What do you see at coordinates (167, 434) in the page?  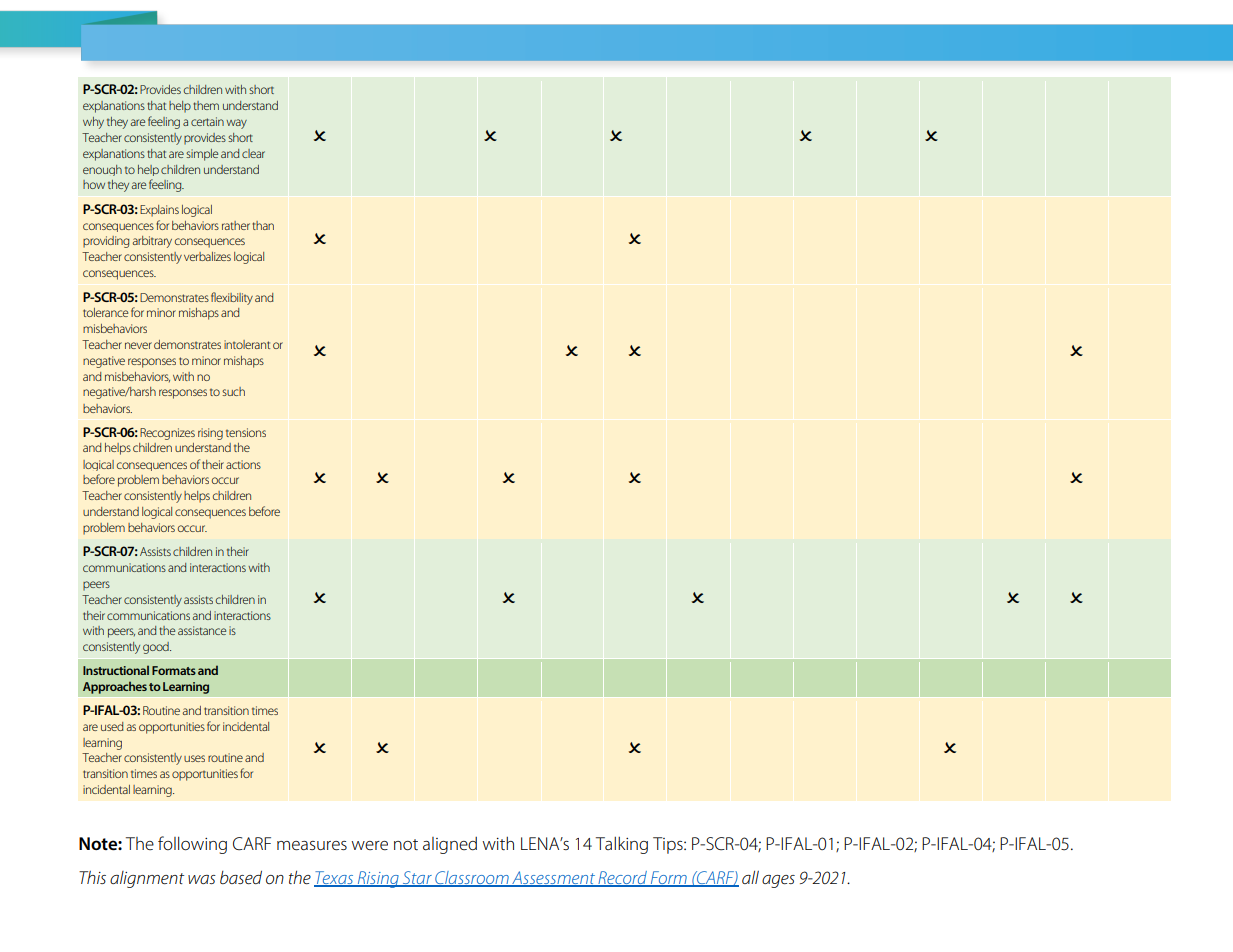 I see `Recognizes` at bounding box center [167, 434].
